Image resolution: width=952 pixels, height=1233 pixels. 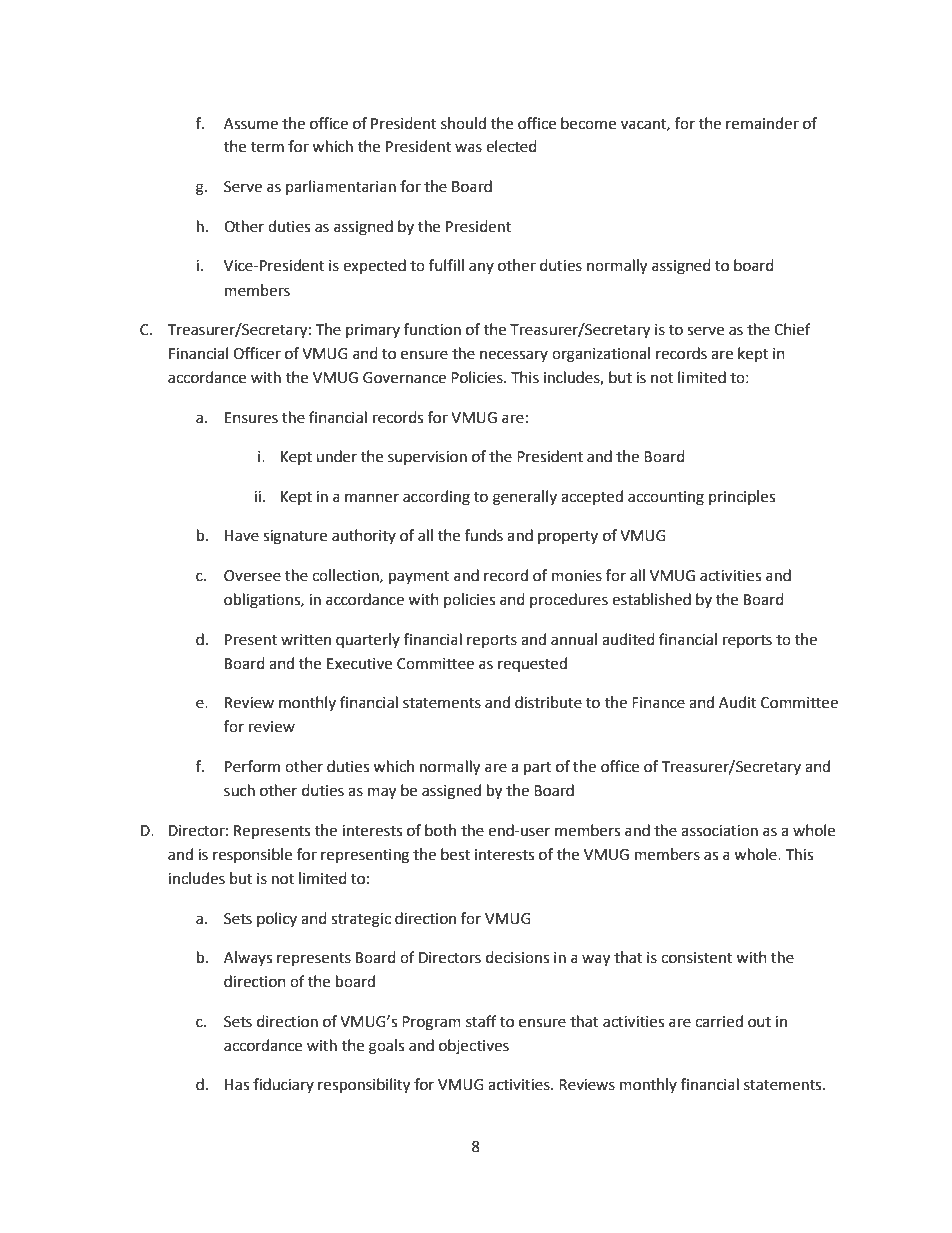 I want to click on remainder, so click(x=762, y=123).
